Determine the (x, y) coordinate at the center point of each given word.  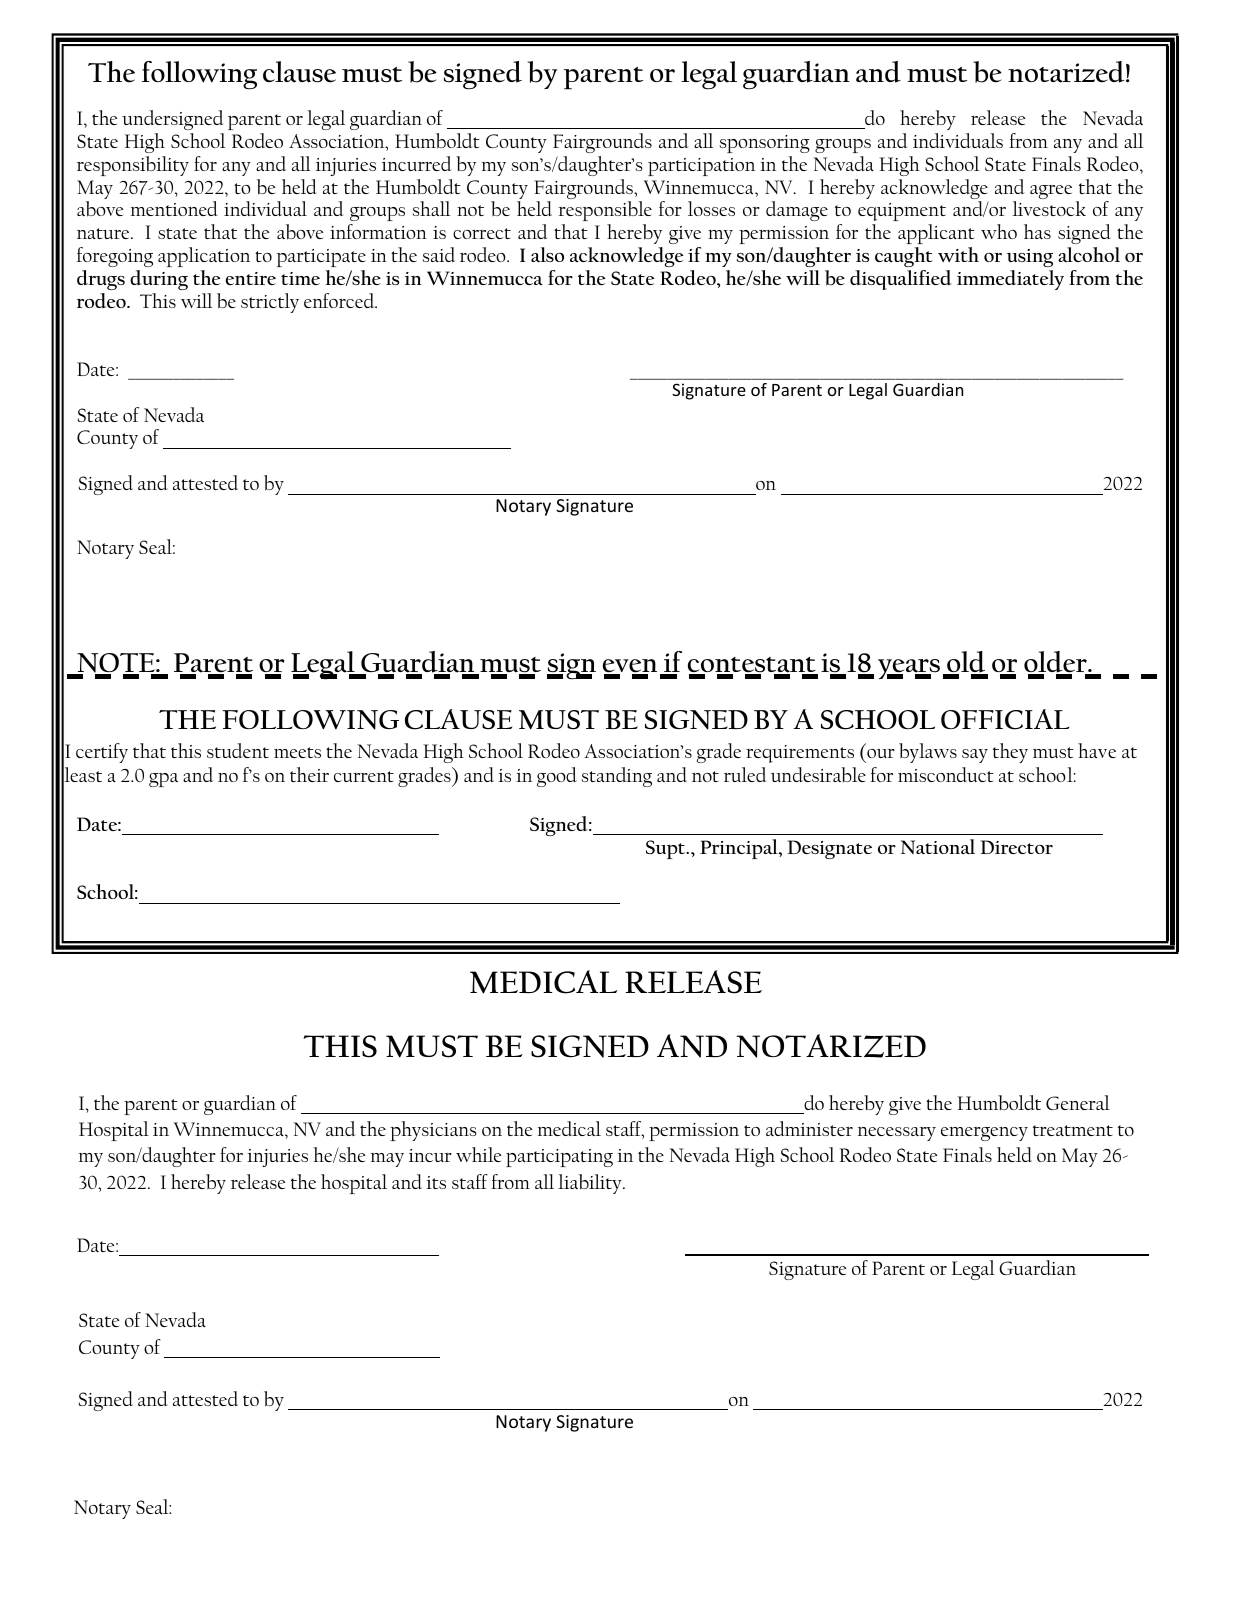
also (547, 255)
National (938, 847)
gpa (163, 780)
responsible (605, 211)
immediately (1010, 280)
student (238, 750)
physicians (433, 1131)
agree (1051, 192)
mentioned (174, 208)
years (909, 669)
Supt (667, 849)
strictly (270, 303)
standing (617, 777)
